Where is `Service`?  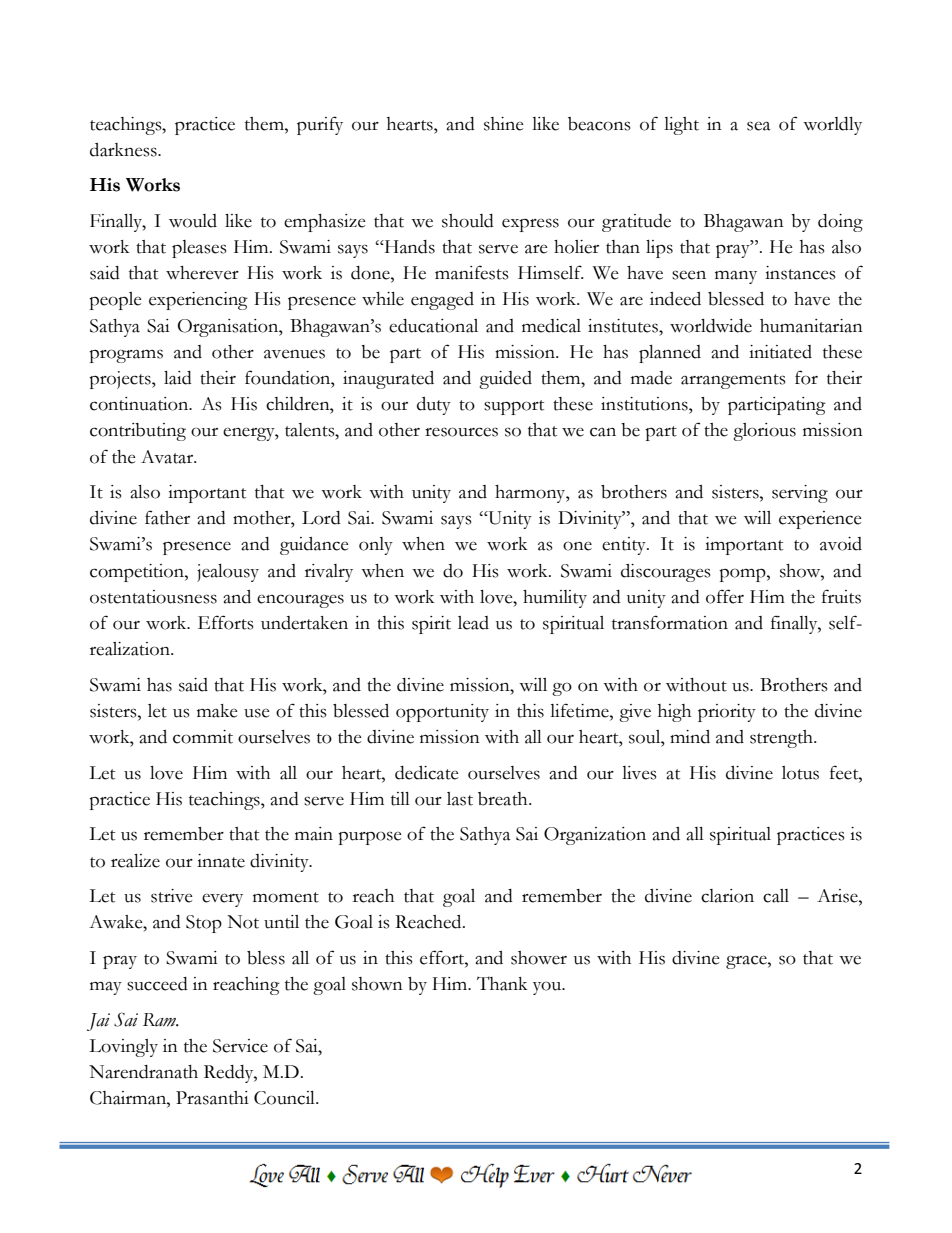
Service is located at coordinates (240, 1046).
